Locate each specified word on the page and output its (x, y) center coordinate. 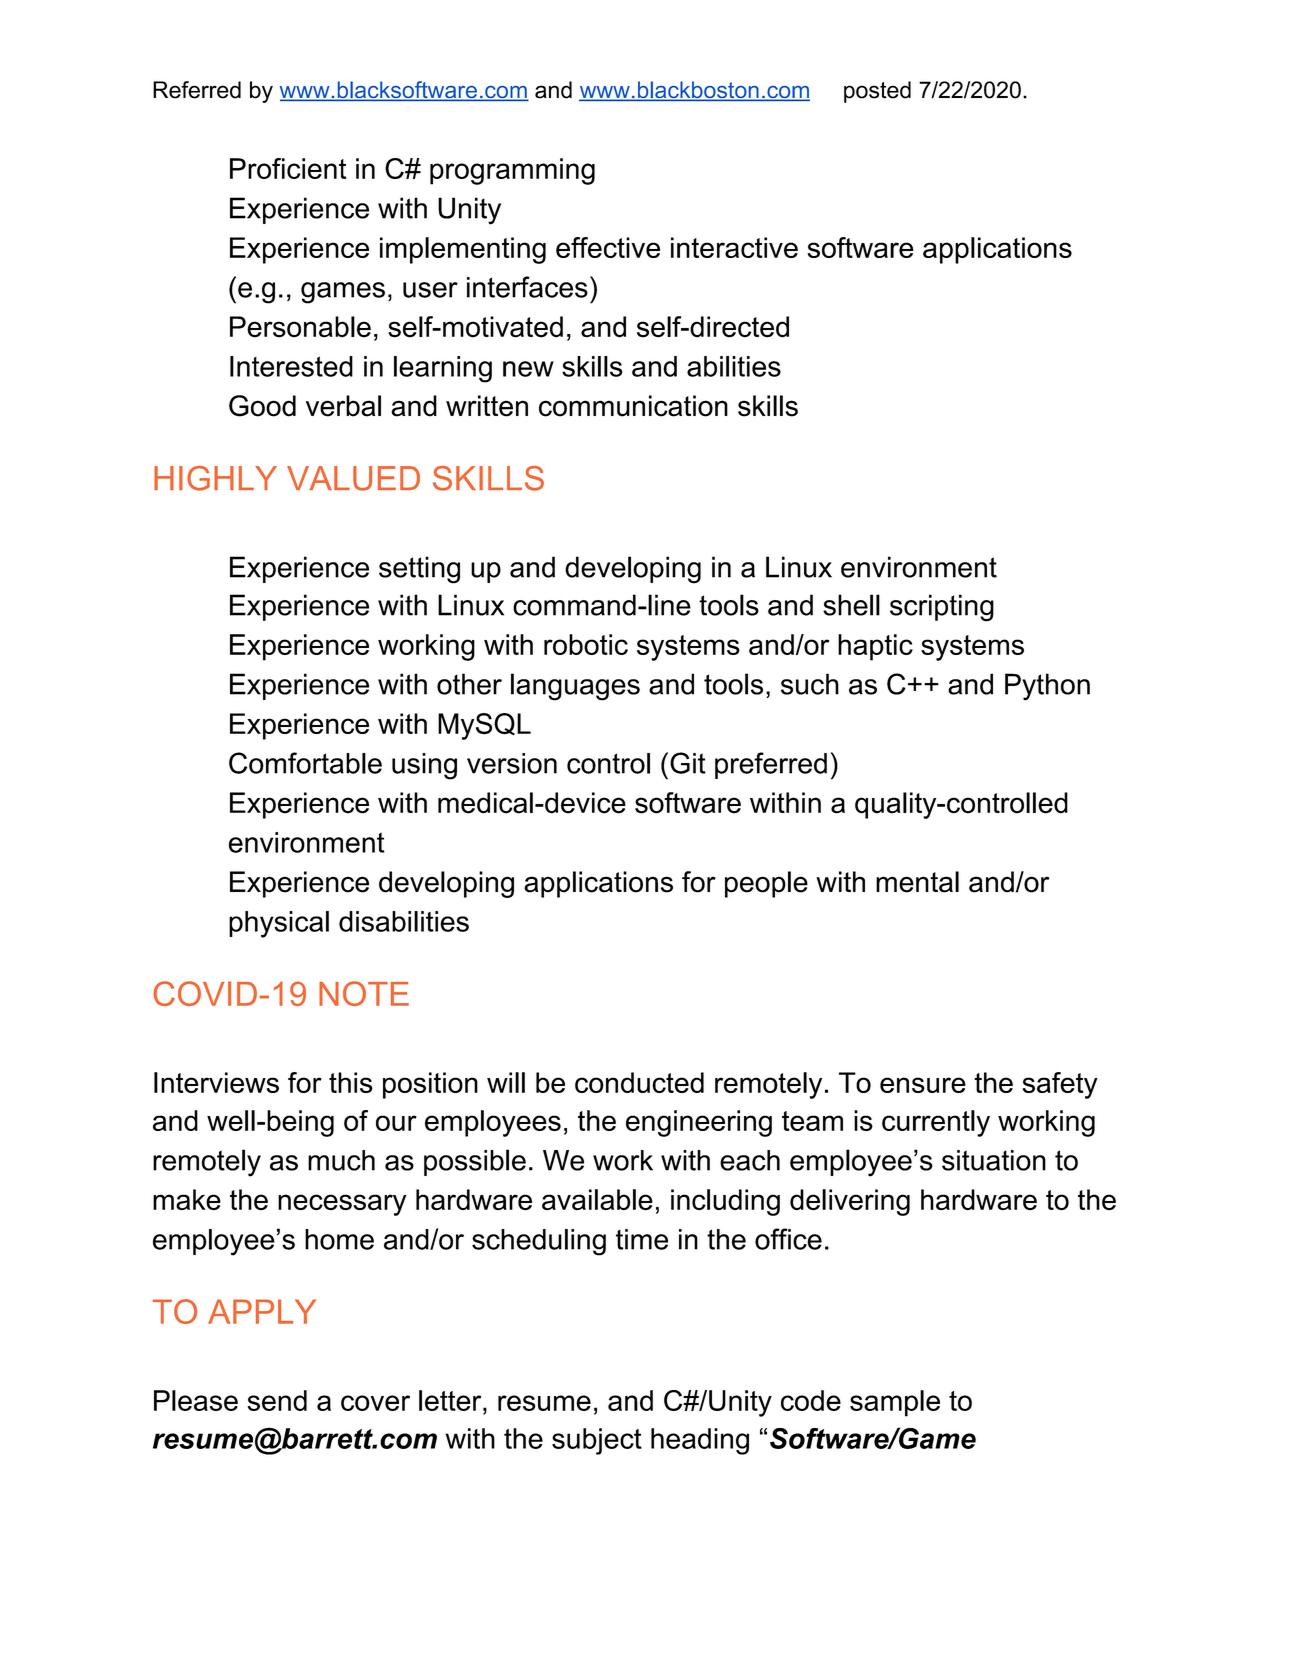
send (277, 1400)
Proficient (288, 168)
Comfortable (305, 763)
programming (512, 171)
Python (1047, 687)
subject (597, 1441)
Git (688, 763)
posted (877, 92)
